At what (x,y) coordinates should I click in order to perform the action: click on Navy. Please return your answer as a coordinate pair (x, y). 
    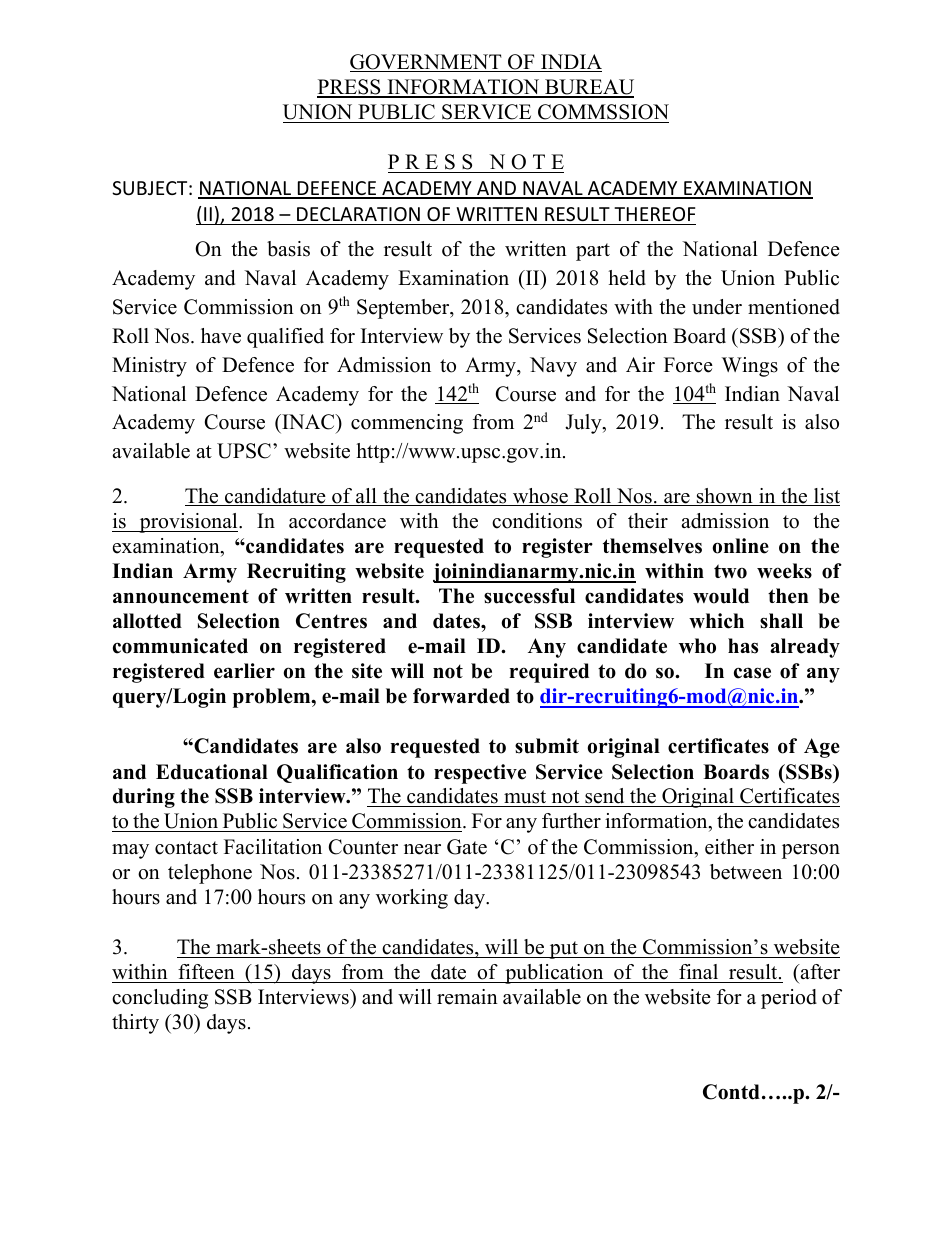
    Looking at the image, I should click on (553, 367).
